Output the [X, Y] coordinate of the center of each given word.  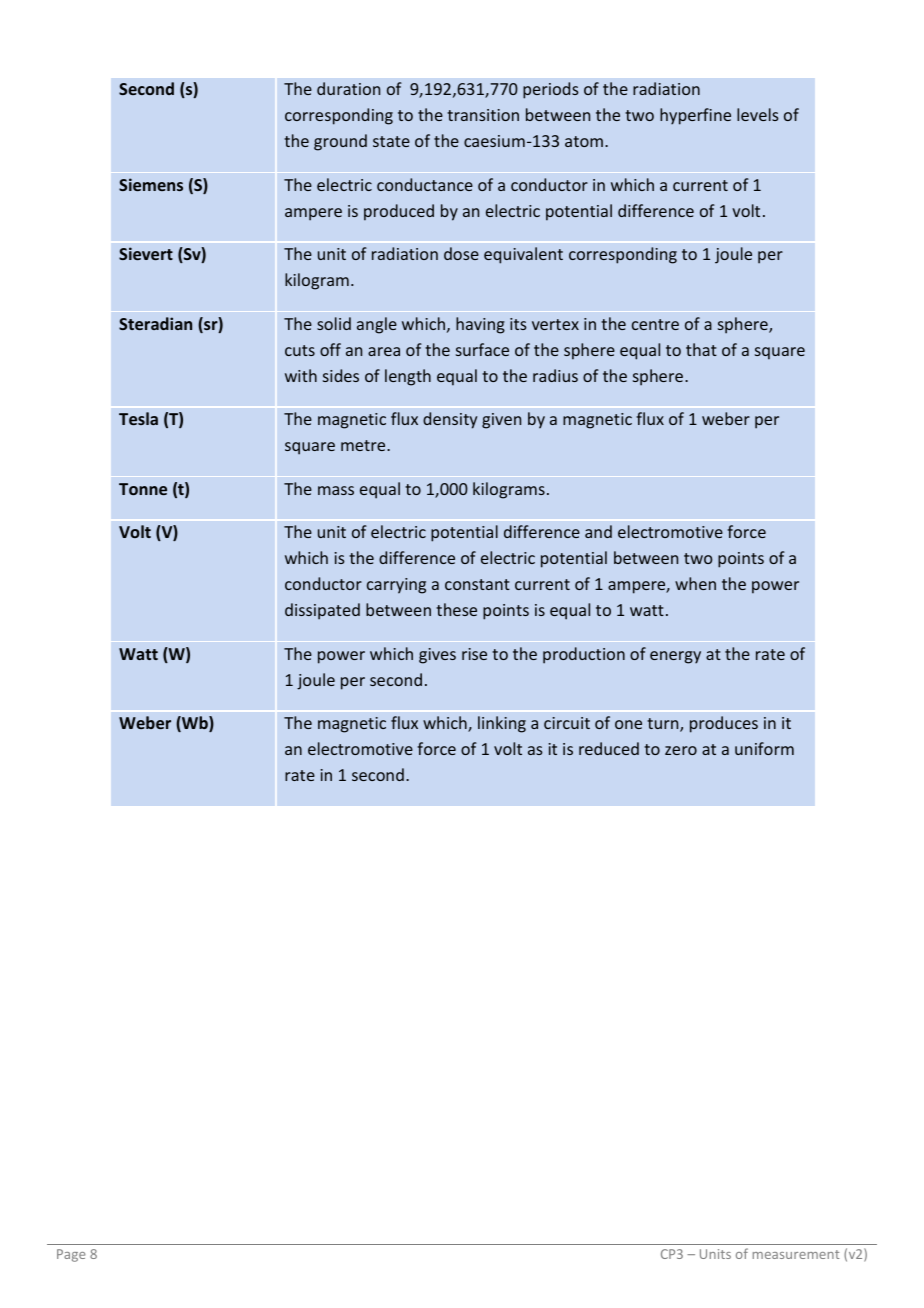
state [391, 141]
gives [437, 656]
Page [71, 1255]
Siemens [151, 184]
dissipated [322, 611]
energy [675, 657]
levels [758, 114]
